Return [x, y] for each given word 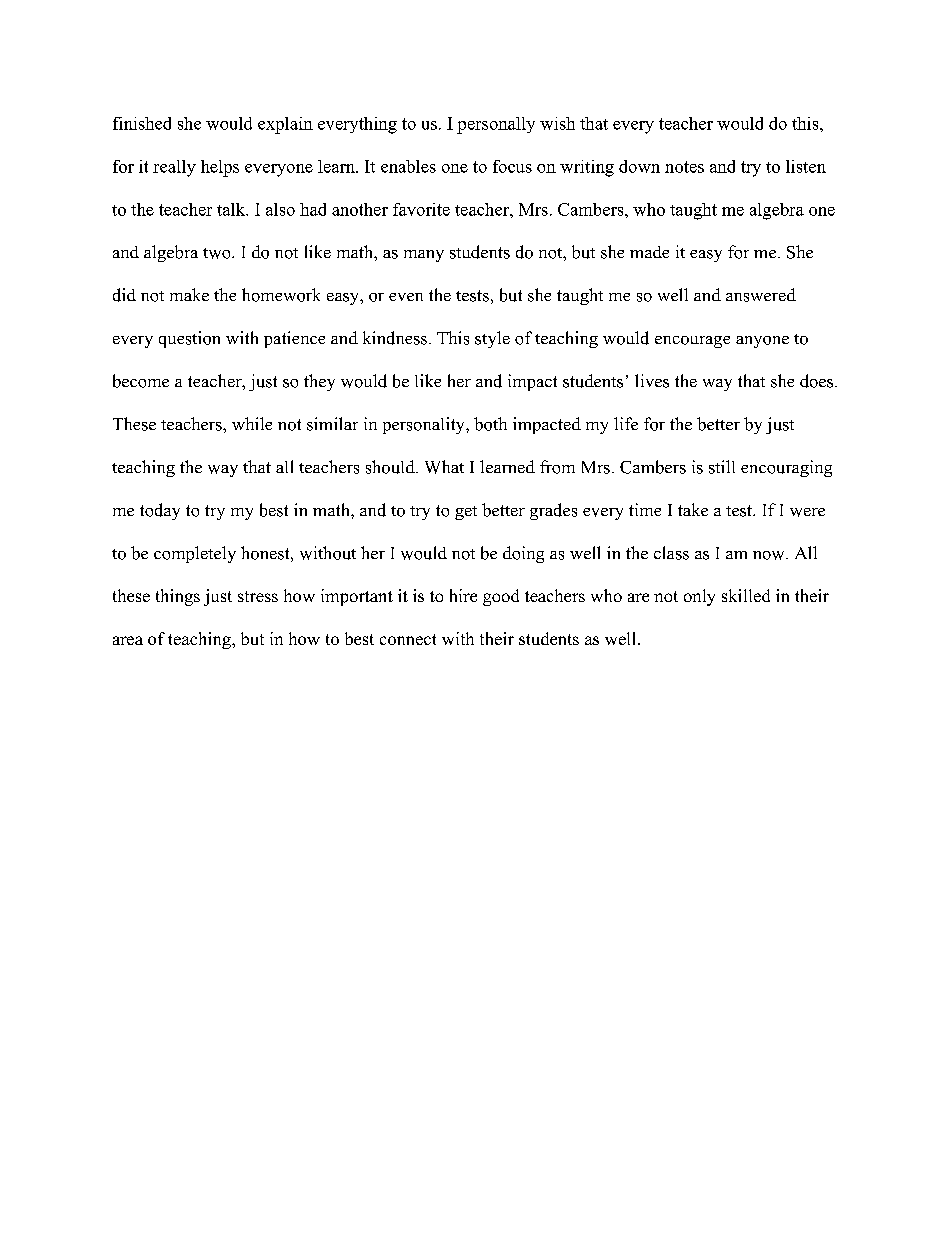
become [141, 381]
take [693, 509]
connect [408, 639]
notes [684, 167]
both [490, 424]
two [218, 253]
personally [496, 125]
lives [652, 381]
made [649, 252]
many [424, 256]
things [178, 597]
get [466, 513]
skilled [746, 595]
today [160, 511]
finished [142, 123]
